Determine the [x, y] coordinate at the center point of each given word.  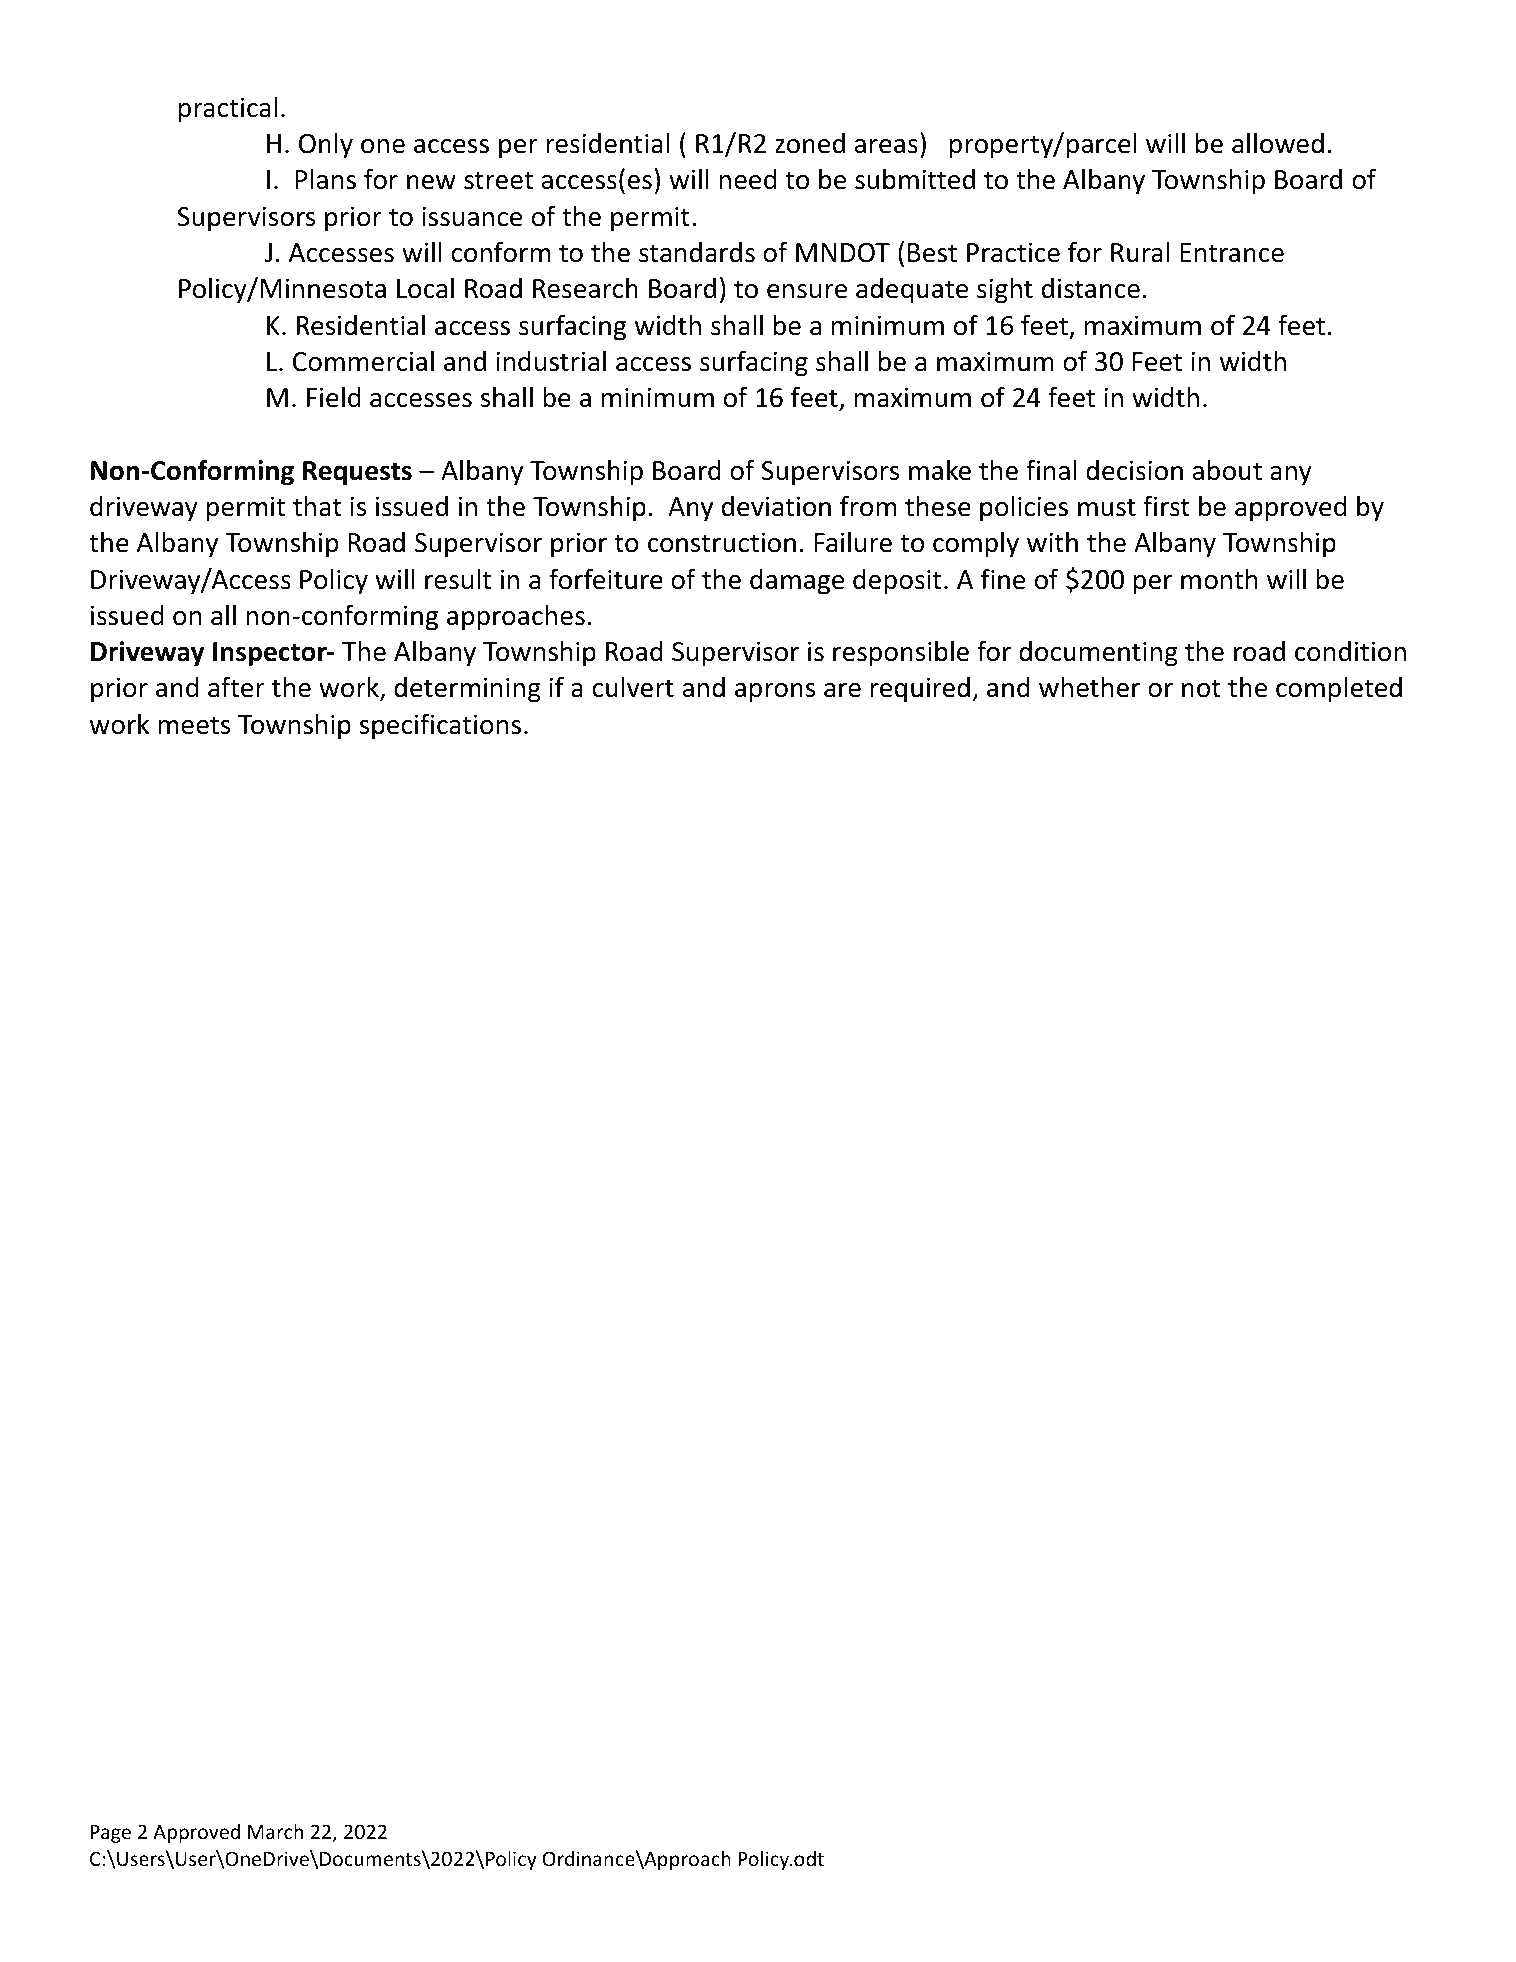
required [920, 690]
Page [111, 1834]
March [275, 1831]
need [747, 179]
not [1201, 688]
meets [194, 725]
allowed [1278, 143]
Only [326, 145]
